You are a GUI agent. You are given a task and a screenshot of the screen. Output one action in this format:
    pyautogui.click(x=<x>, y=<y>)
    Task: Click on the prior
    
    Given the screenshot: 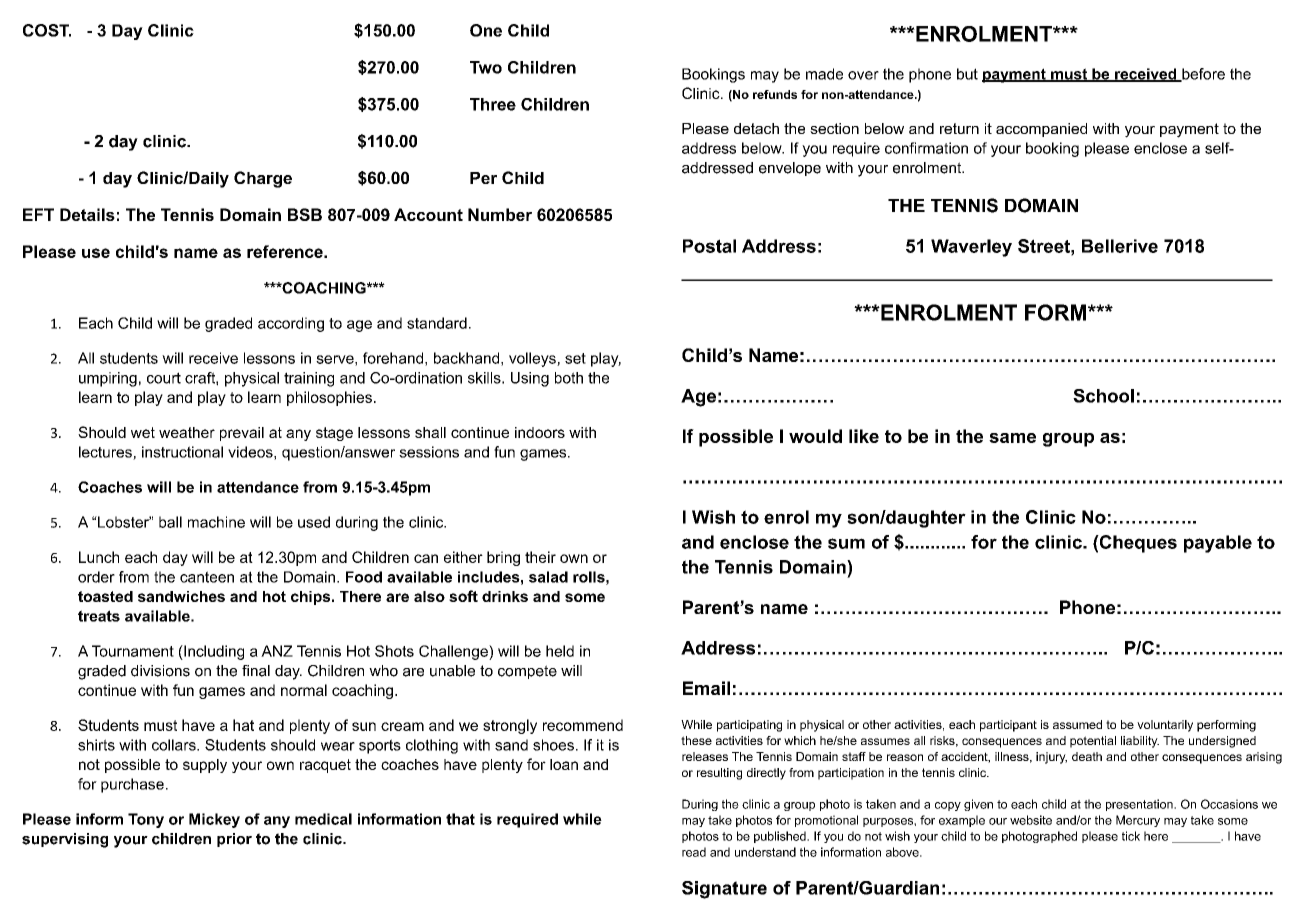 What is the action you would take?
    pyautogui.click(x=234, y=840)
